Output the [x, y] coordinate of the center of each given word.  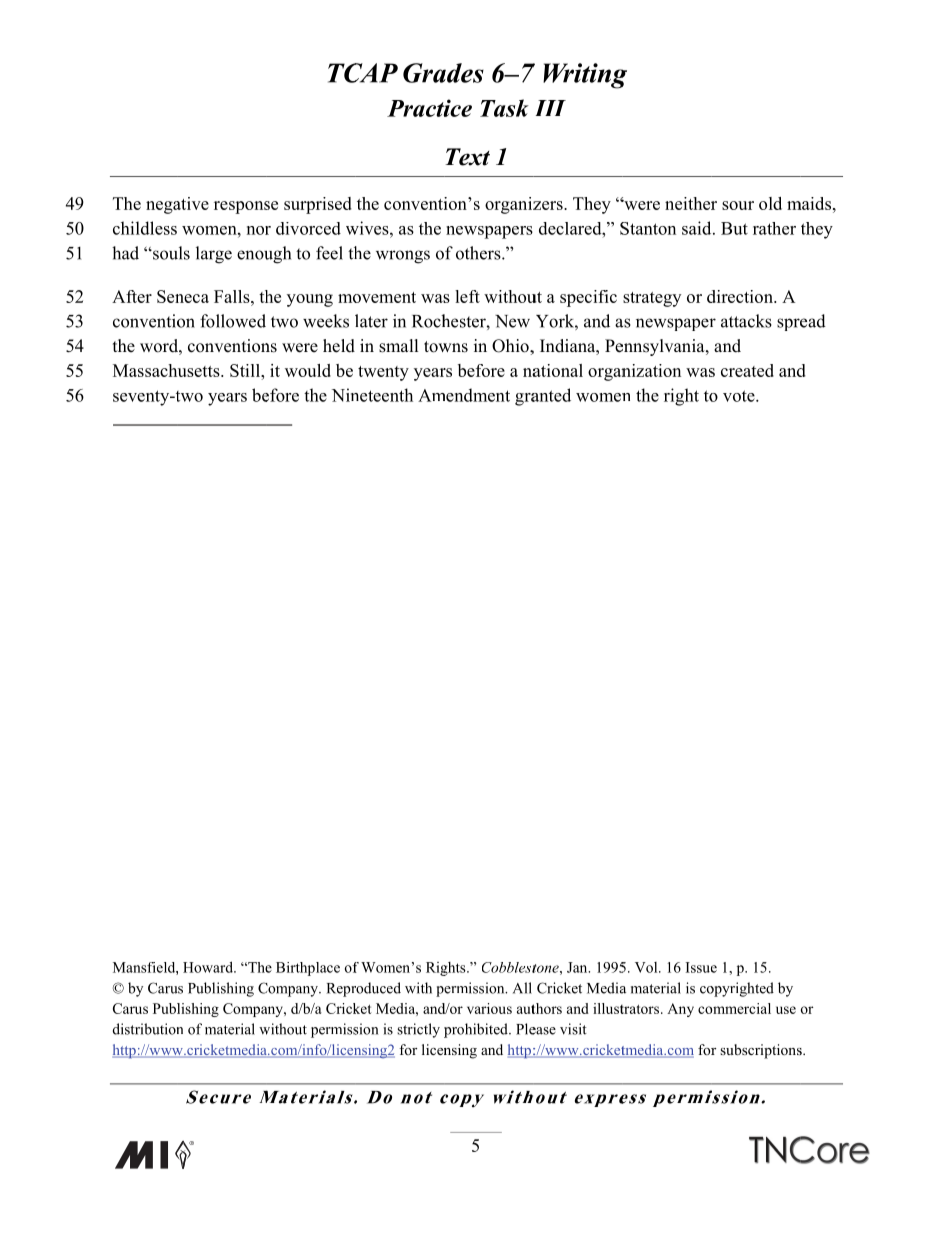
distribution [148, 1029]
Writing [585, 76]
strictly [418, 1030]
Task [504, 108]
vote [740, 396]
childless [145, 228]
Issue [701, 967]
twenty [383, 373]
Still [246, 370]
